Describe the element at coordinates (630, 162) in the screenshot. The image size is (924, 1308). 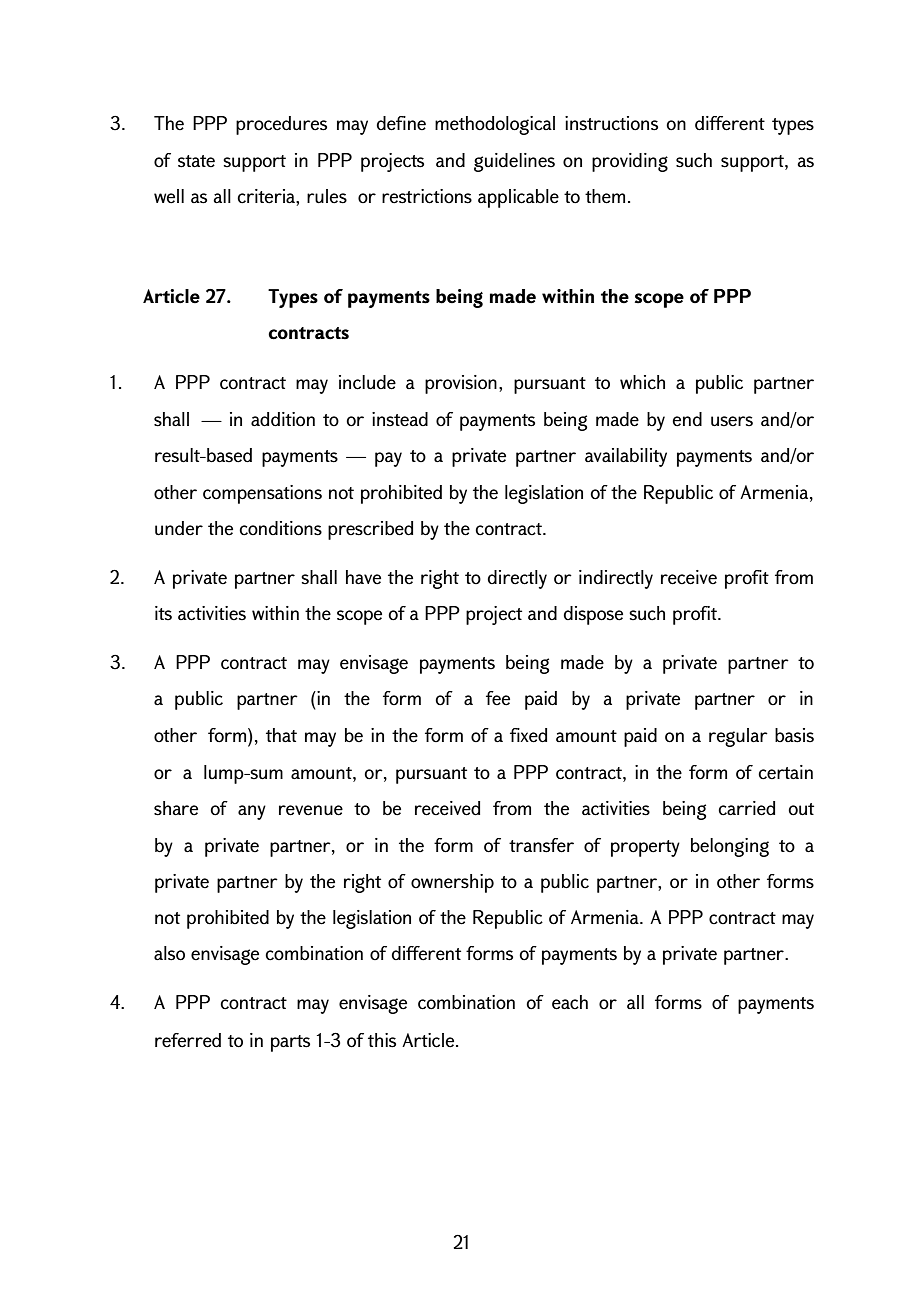
I see `providing` at that location.
